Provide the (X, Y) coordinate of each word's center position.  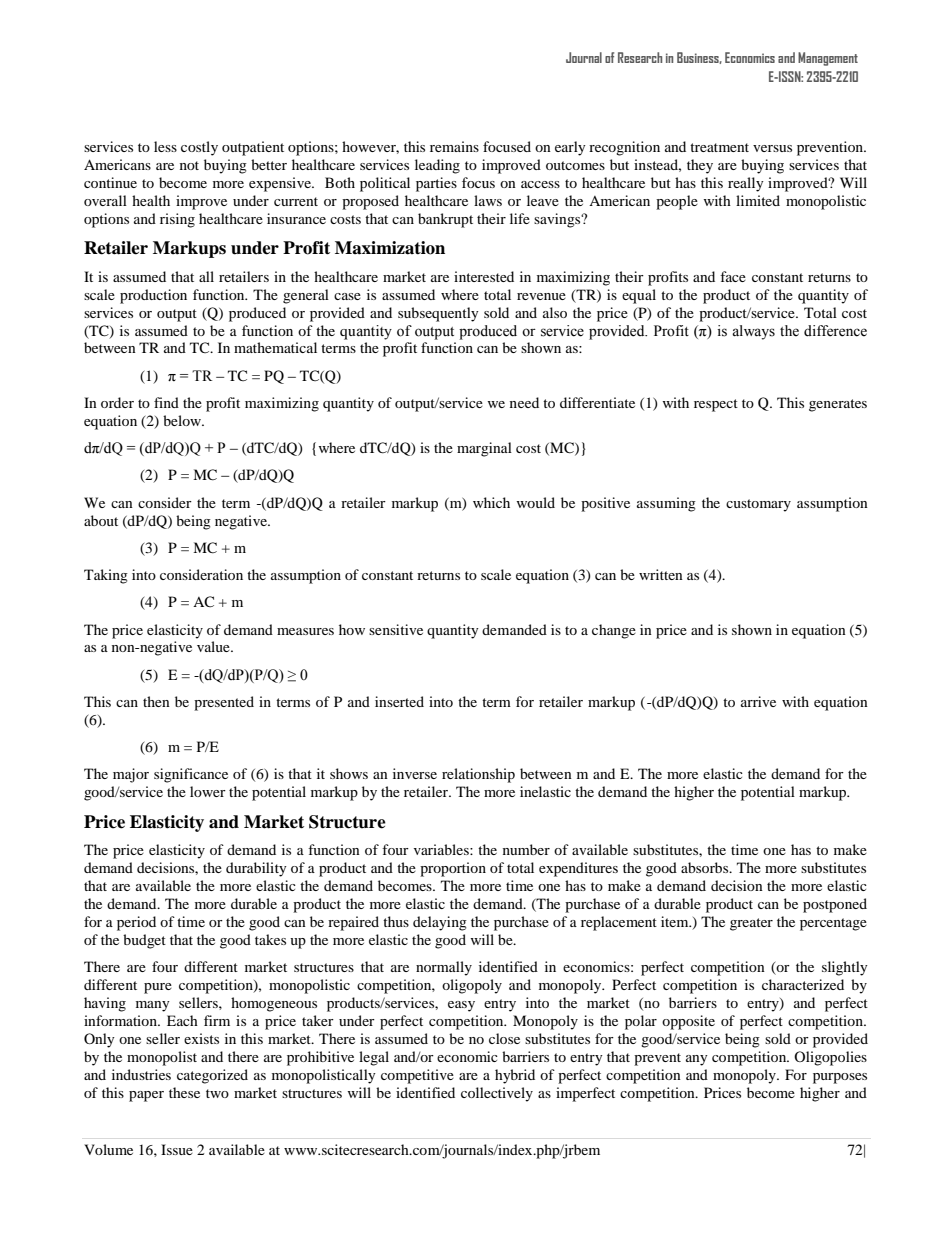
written (661, 574)
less (165, 146)
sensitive (396, 629)
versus (772, 148)
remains (454, 146)
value (214, 646)
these (184, 1092)
